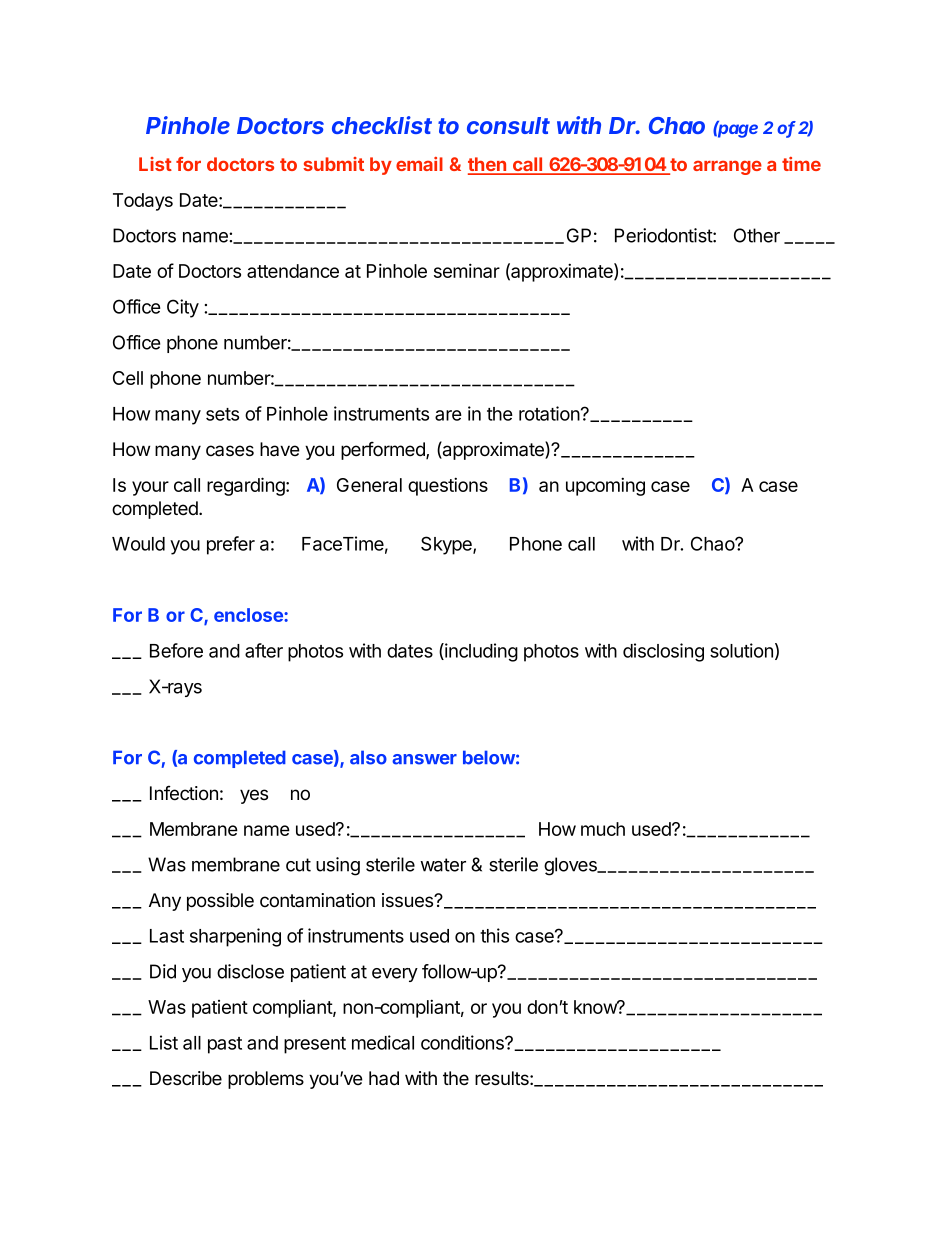  Describe the element at coordinates (383, 1042) in the screenshot. I see `medical` at that location.
